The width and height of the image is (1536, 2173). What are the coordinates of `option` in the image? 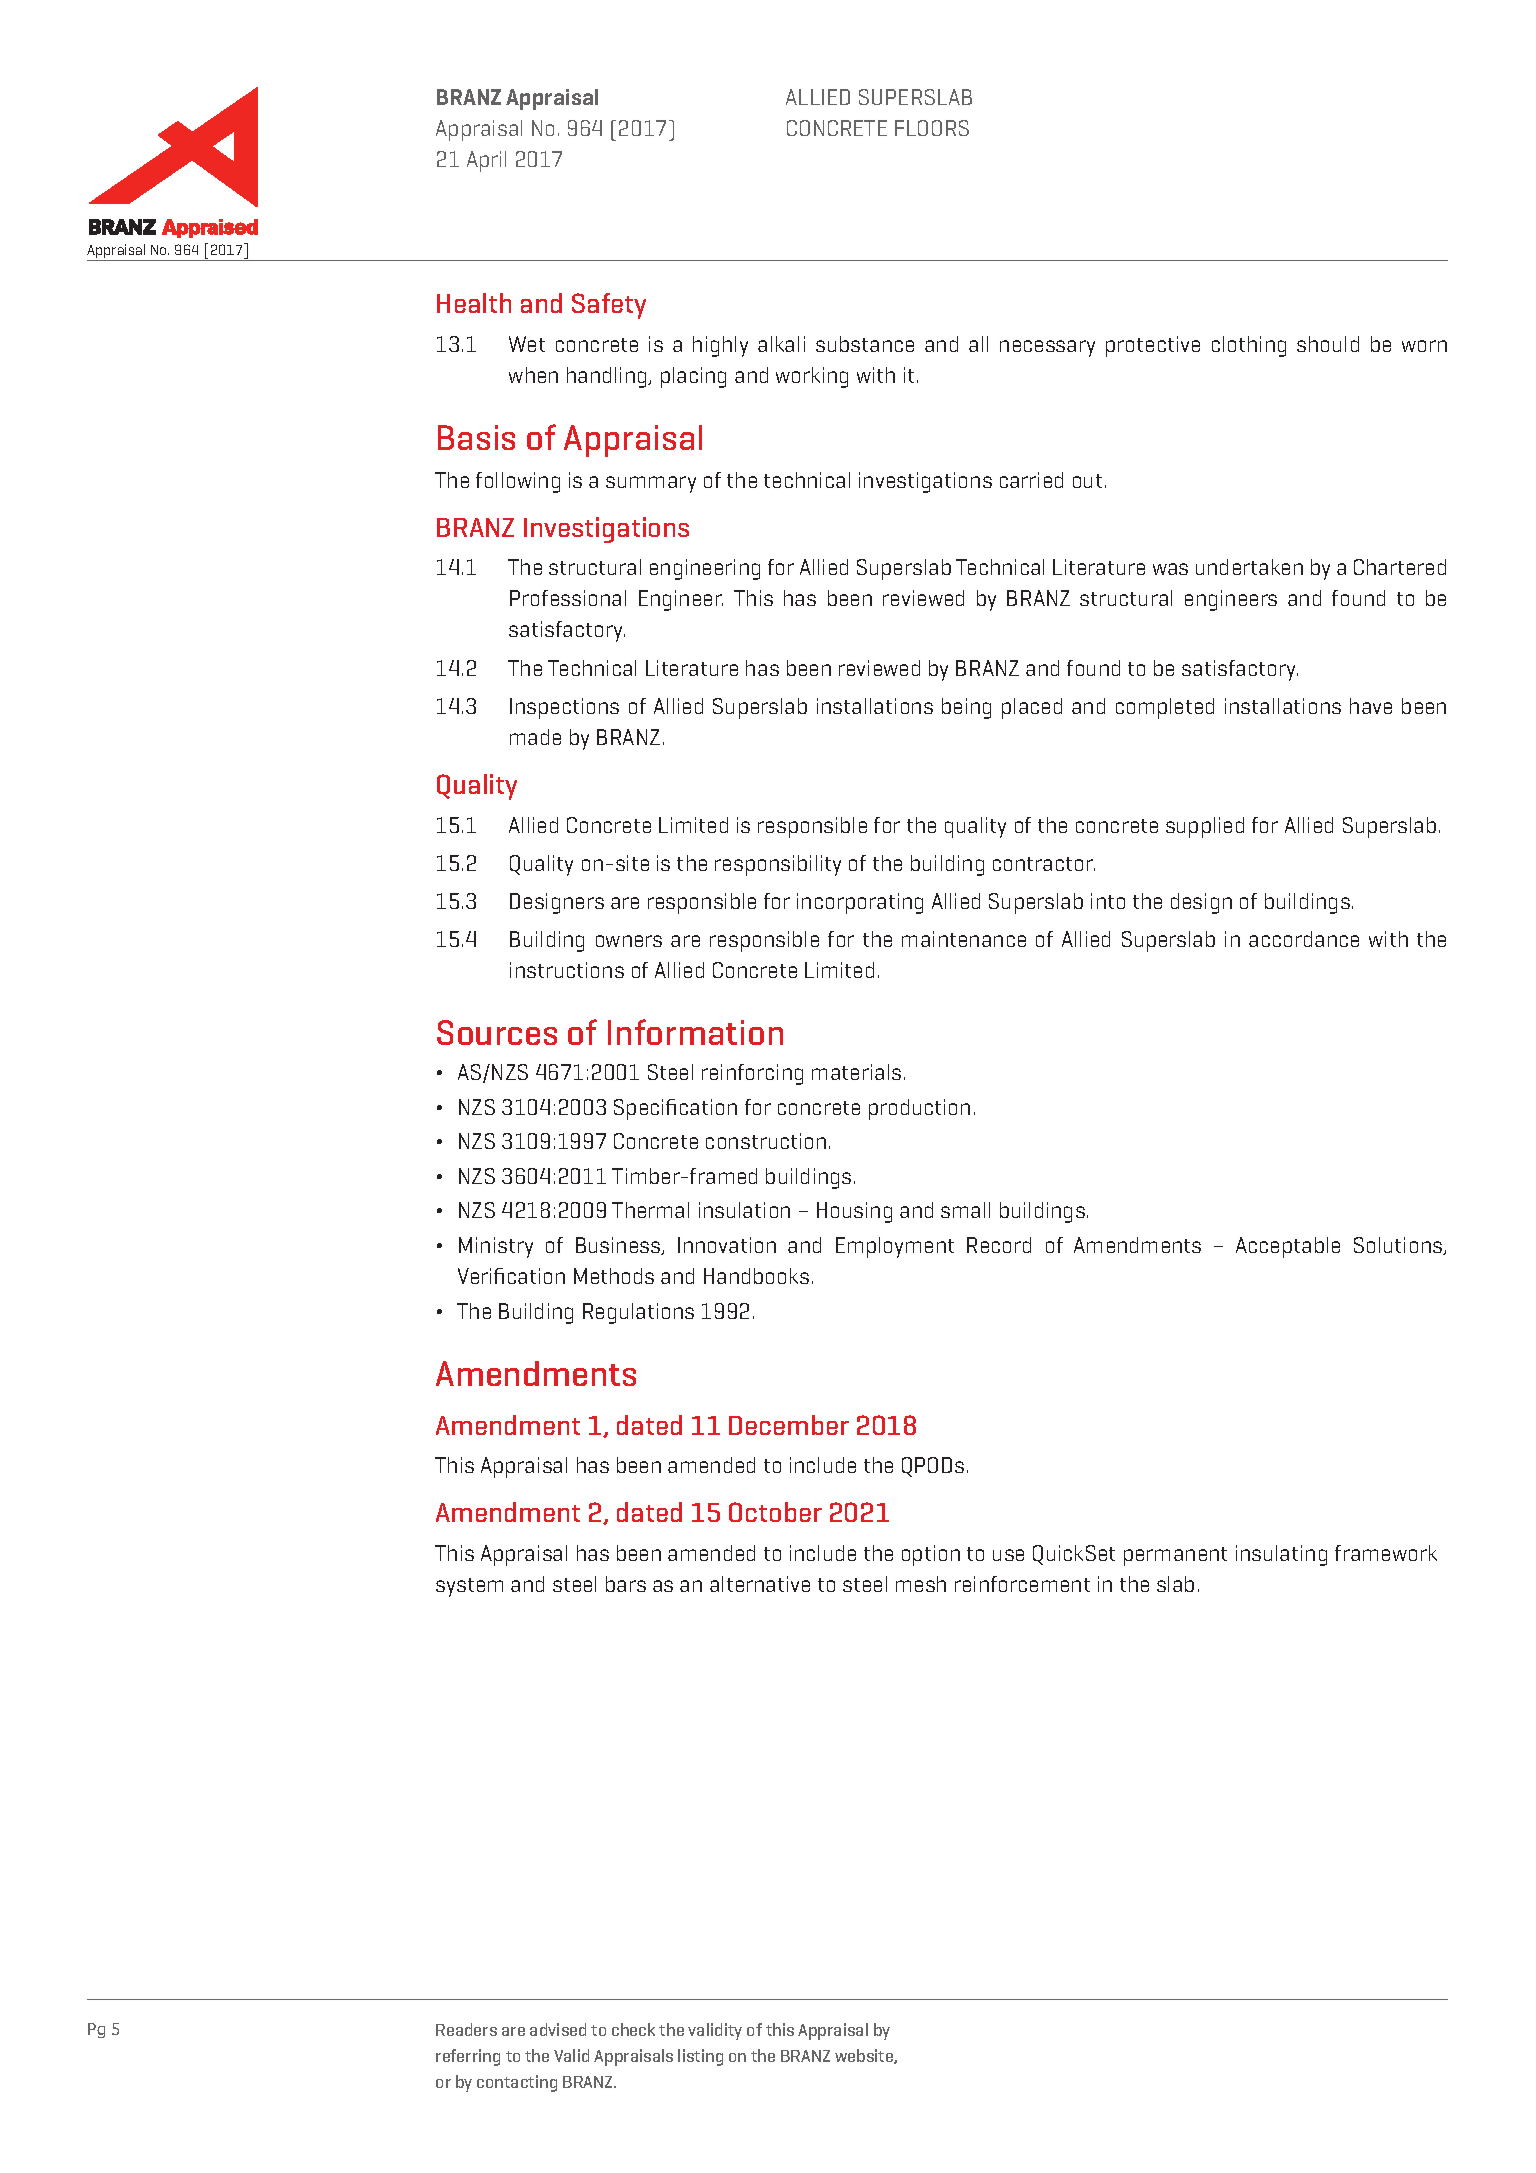 It's located at (931, 1555).
